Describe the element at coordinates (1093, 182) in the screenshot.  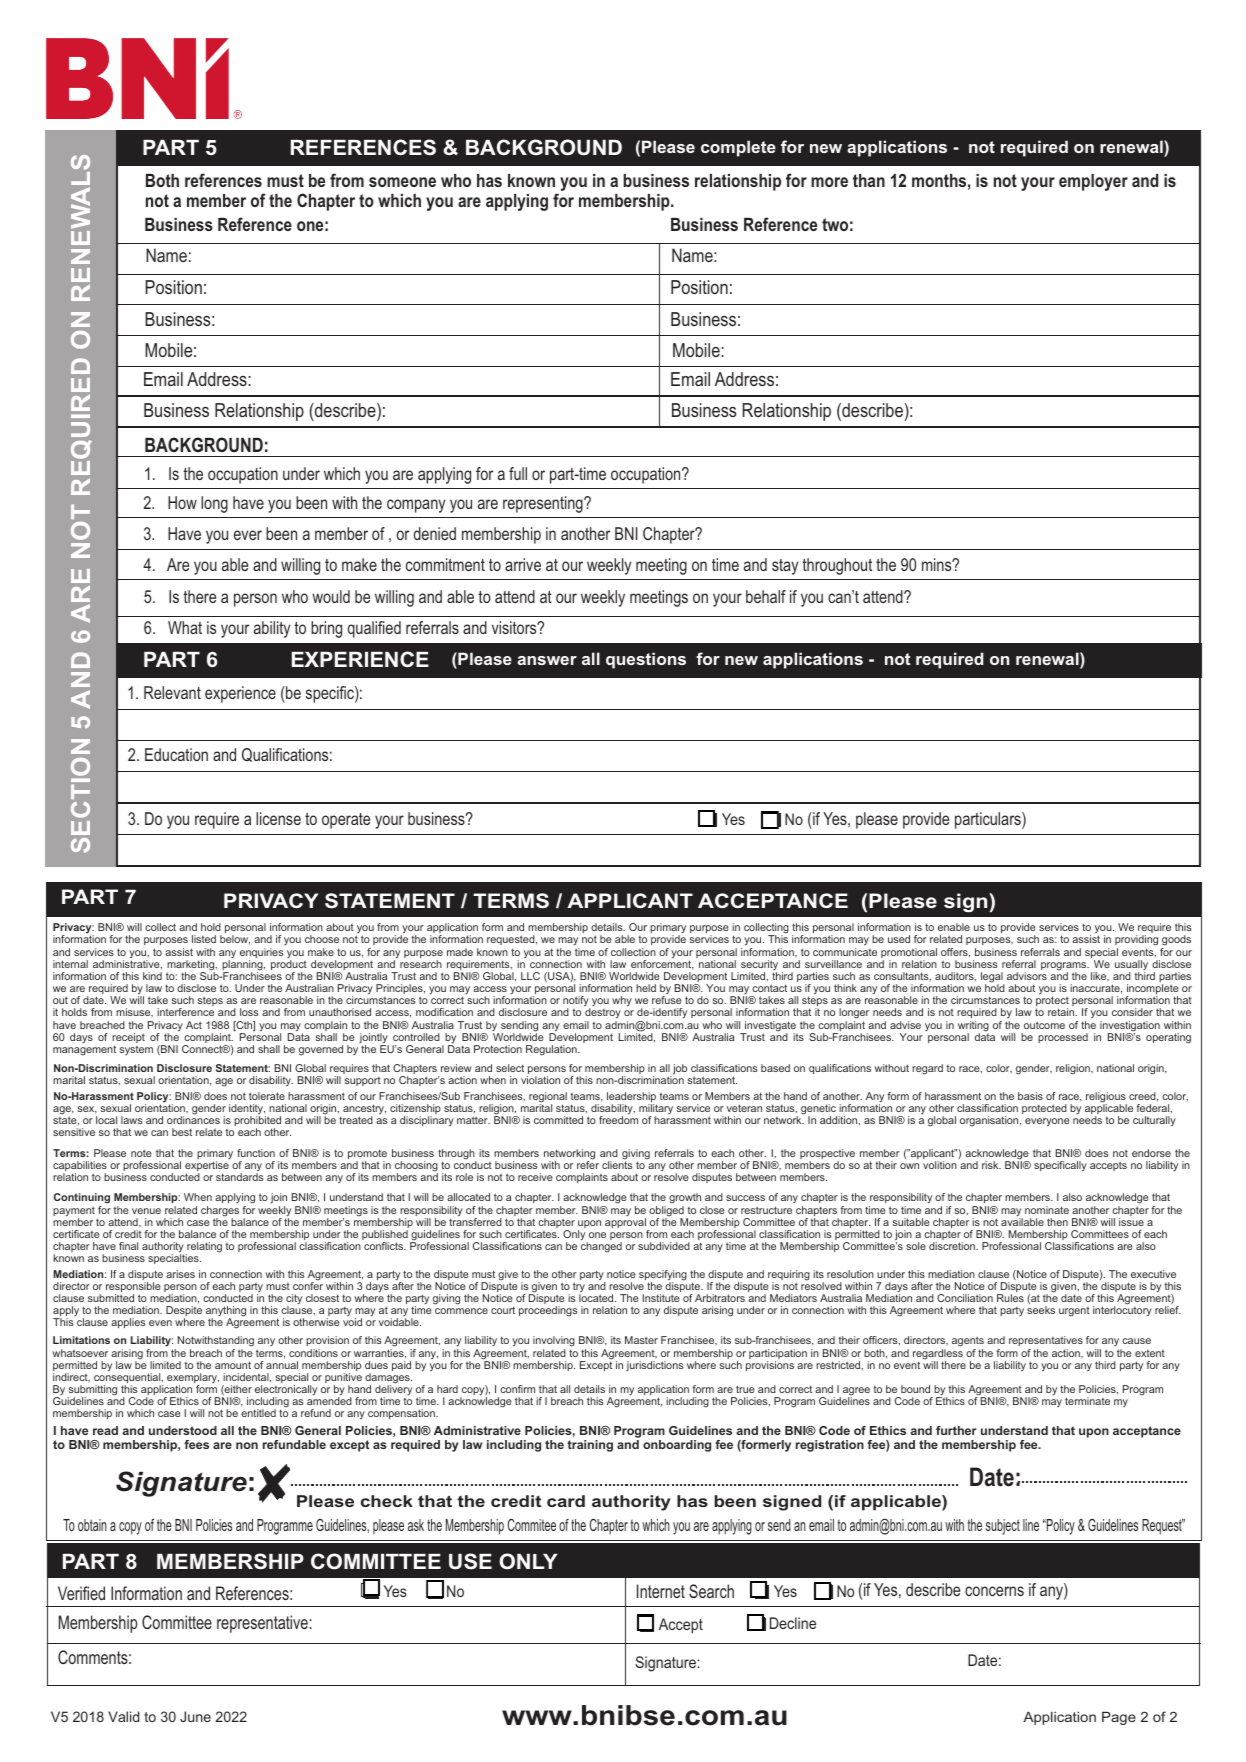
I see `employer` at that location.
